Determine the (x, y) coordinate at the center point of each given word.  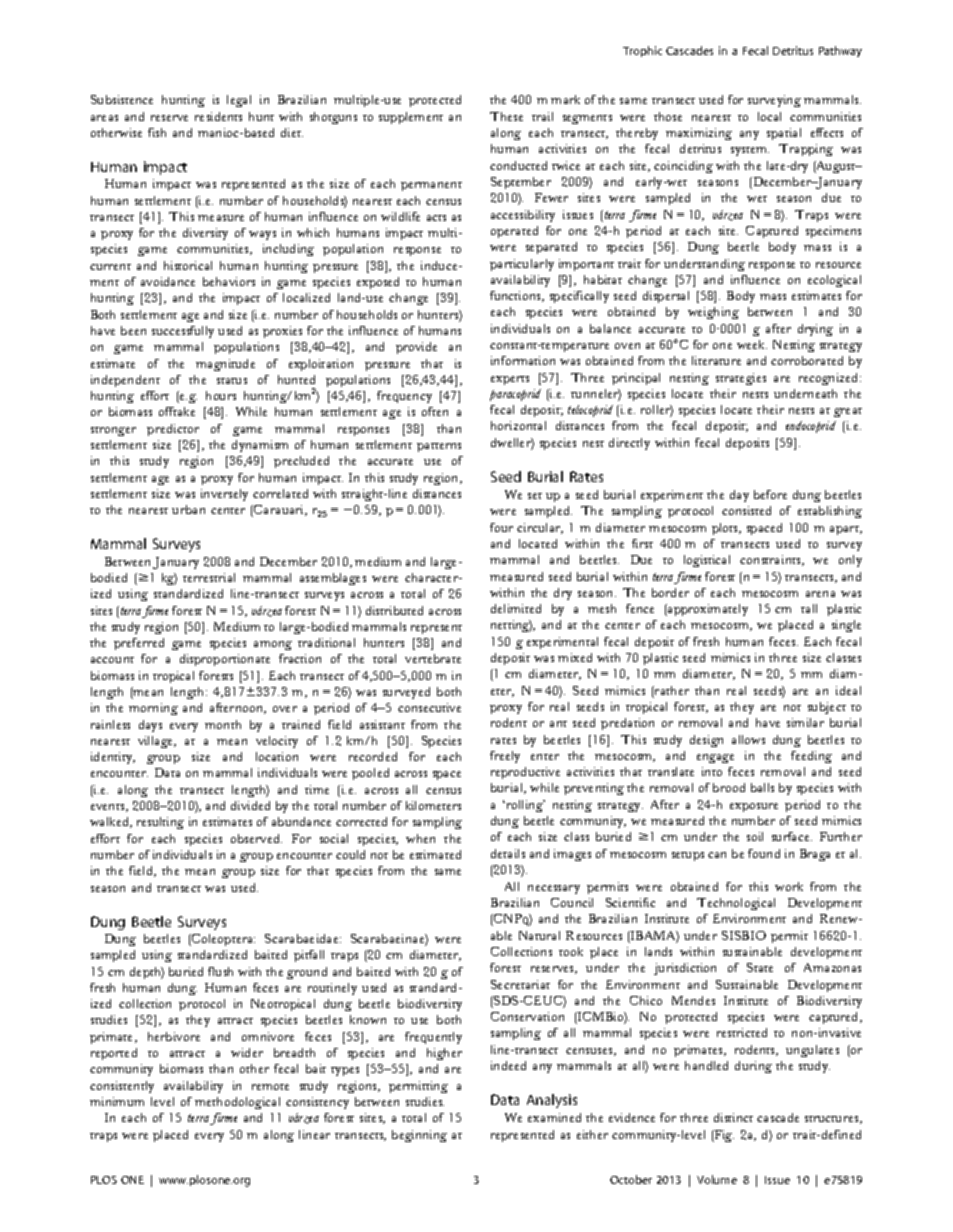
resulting (160, 823)
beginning (419, 1136)
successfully (183, 332)
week (752, 344)
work (789, 886)
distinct (733, 1117)
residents (218, 116)
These (506, 116)
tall (809, 608)
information (523, 360)
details (508, 853)
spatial (784, 134)
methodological (237, 1103)
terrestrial (209, 577)
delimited (516, 608)
